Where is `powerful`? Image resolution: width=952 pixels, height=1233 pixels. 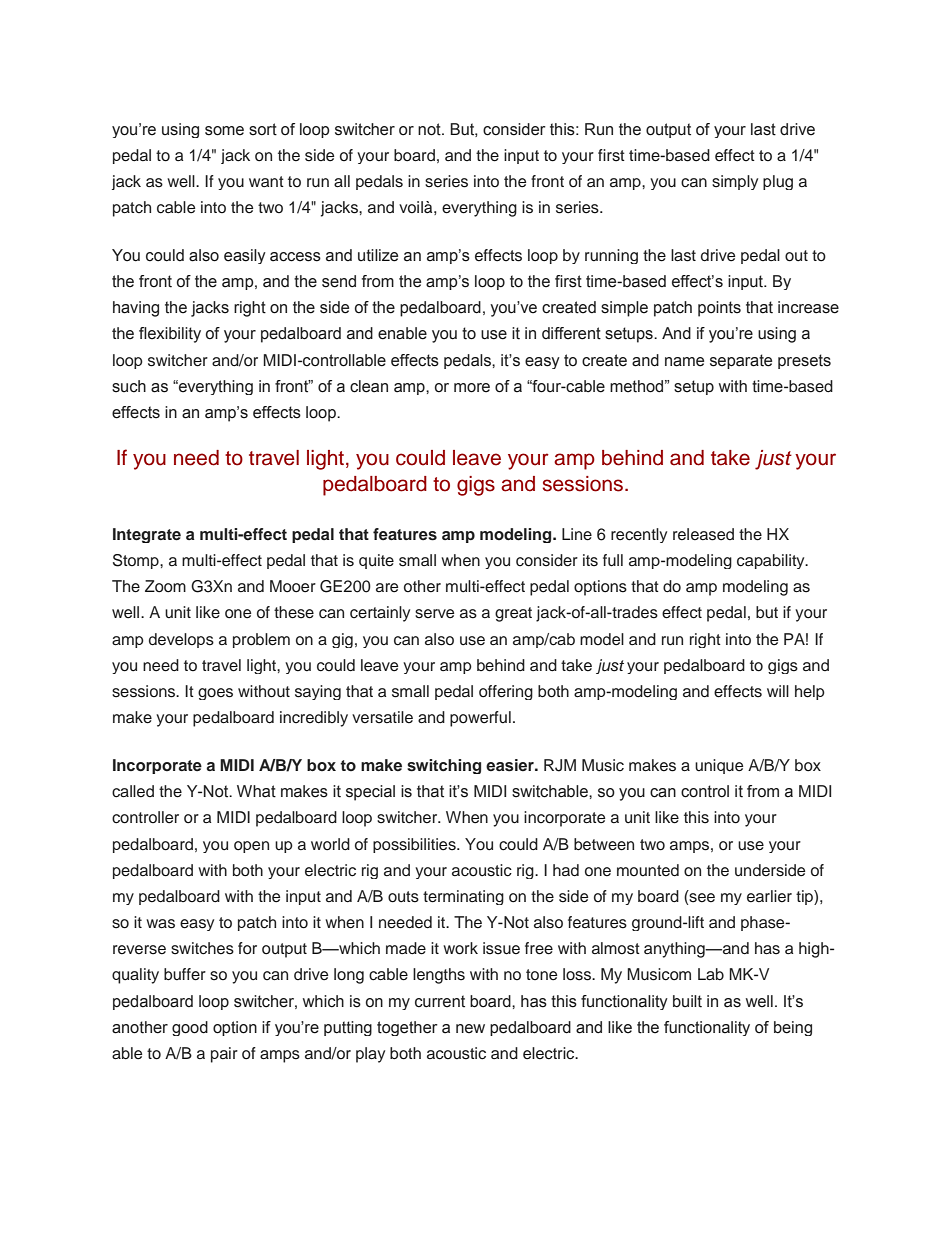 powerful is located at coordinates (480, 719).
